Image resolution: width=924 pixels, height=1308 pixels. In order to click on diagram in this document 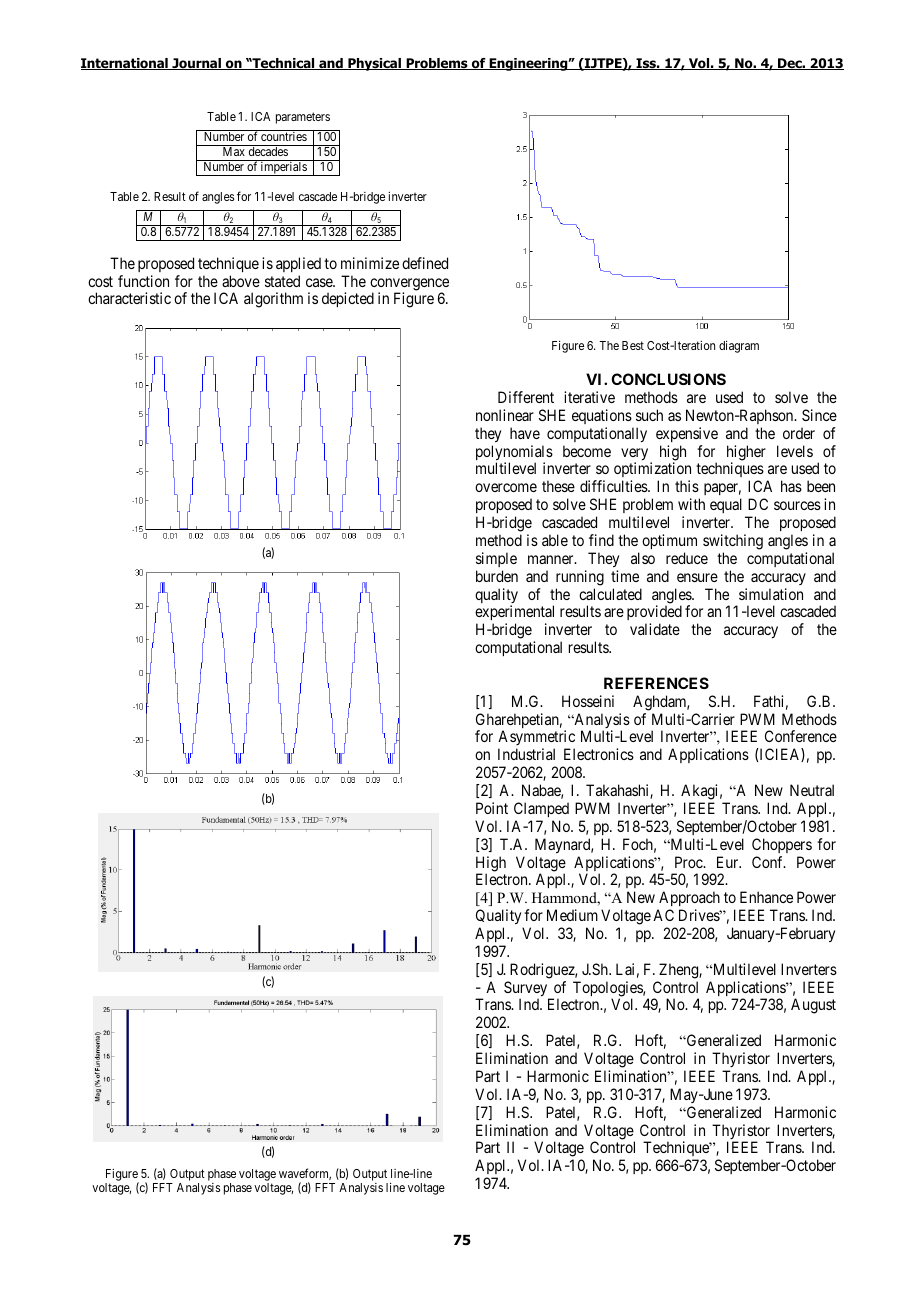, I will do `click(739, 347)`.
